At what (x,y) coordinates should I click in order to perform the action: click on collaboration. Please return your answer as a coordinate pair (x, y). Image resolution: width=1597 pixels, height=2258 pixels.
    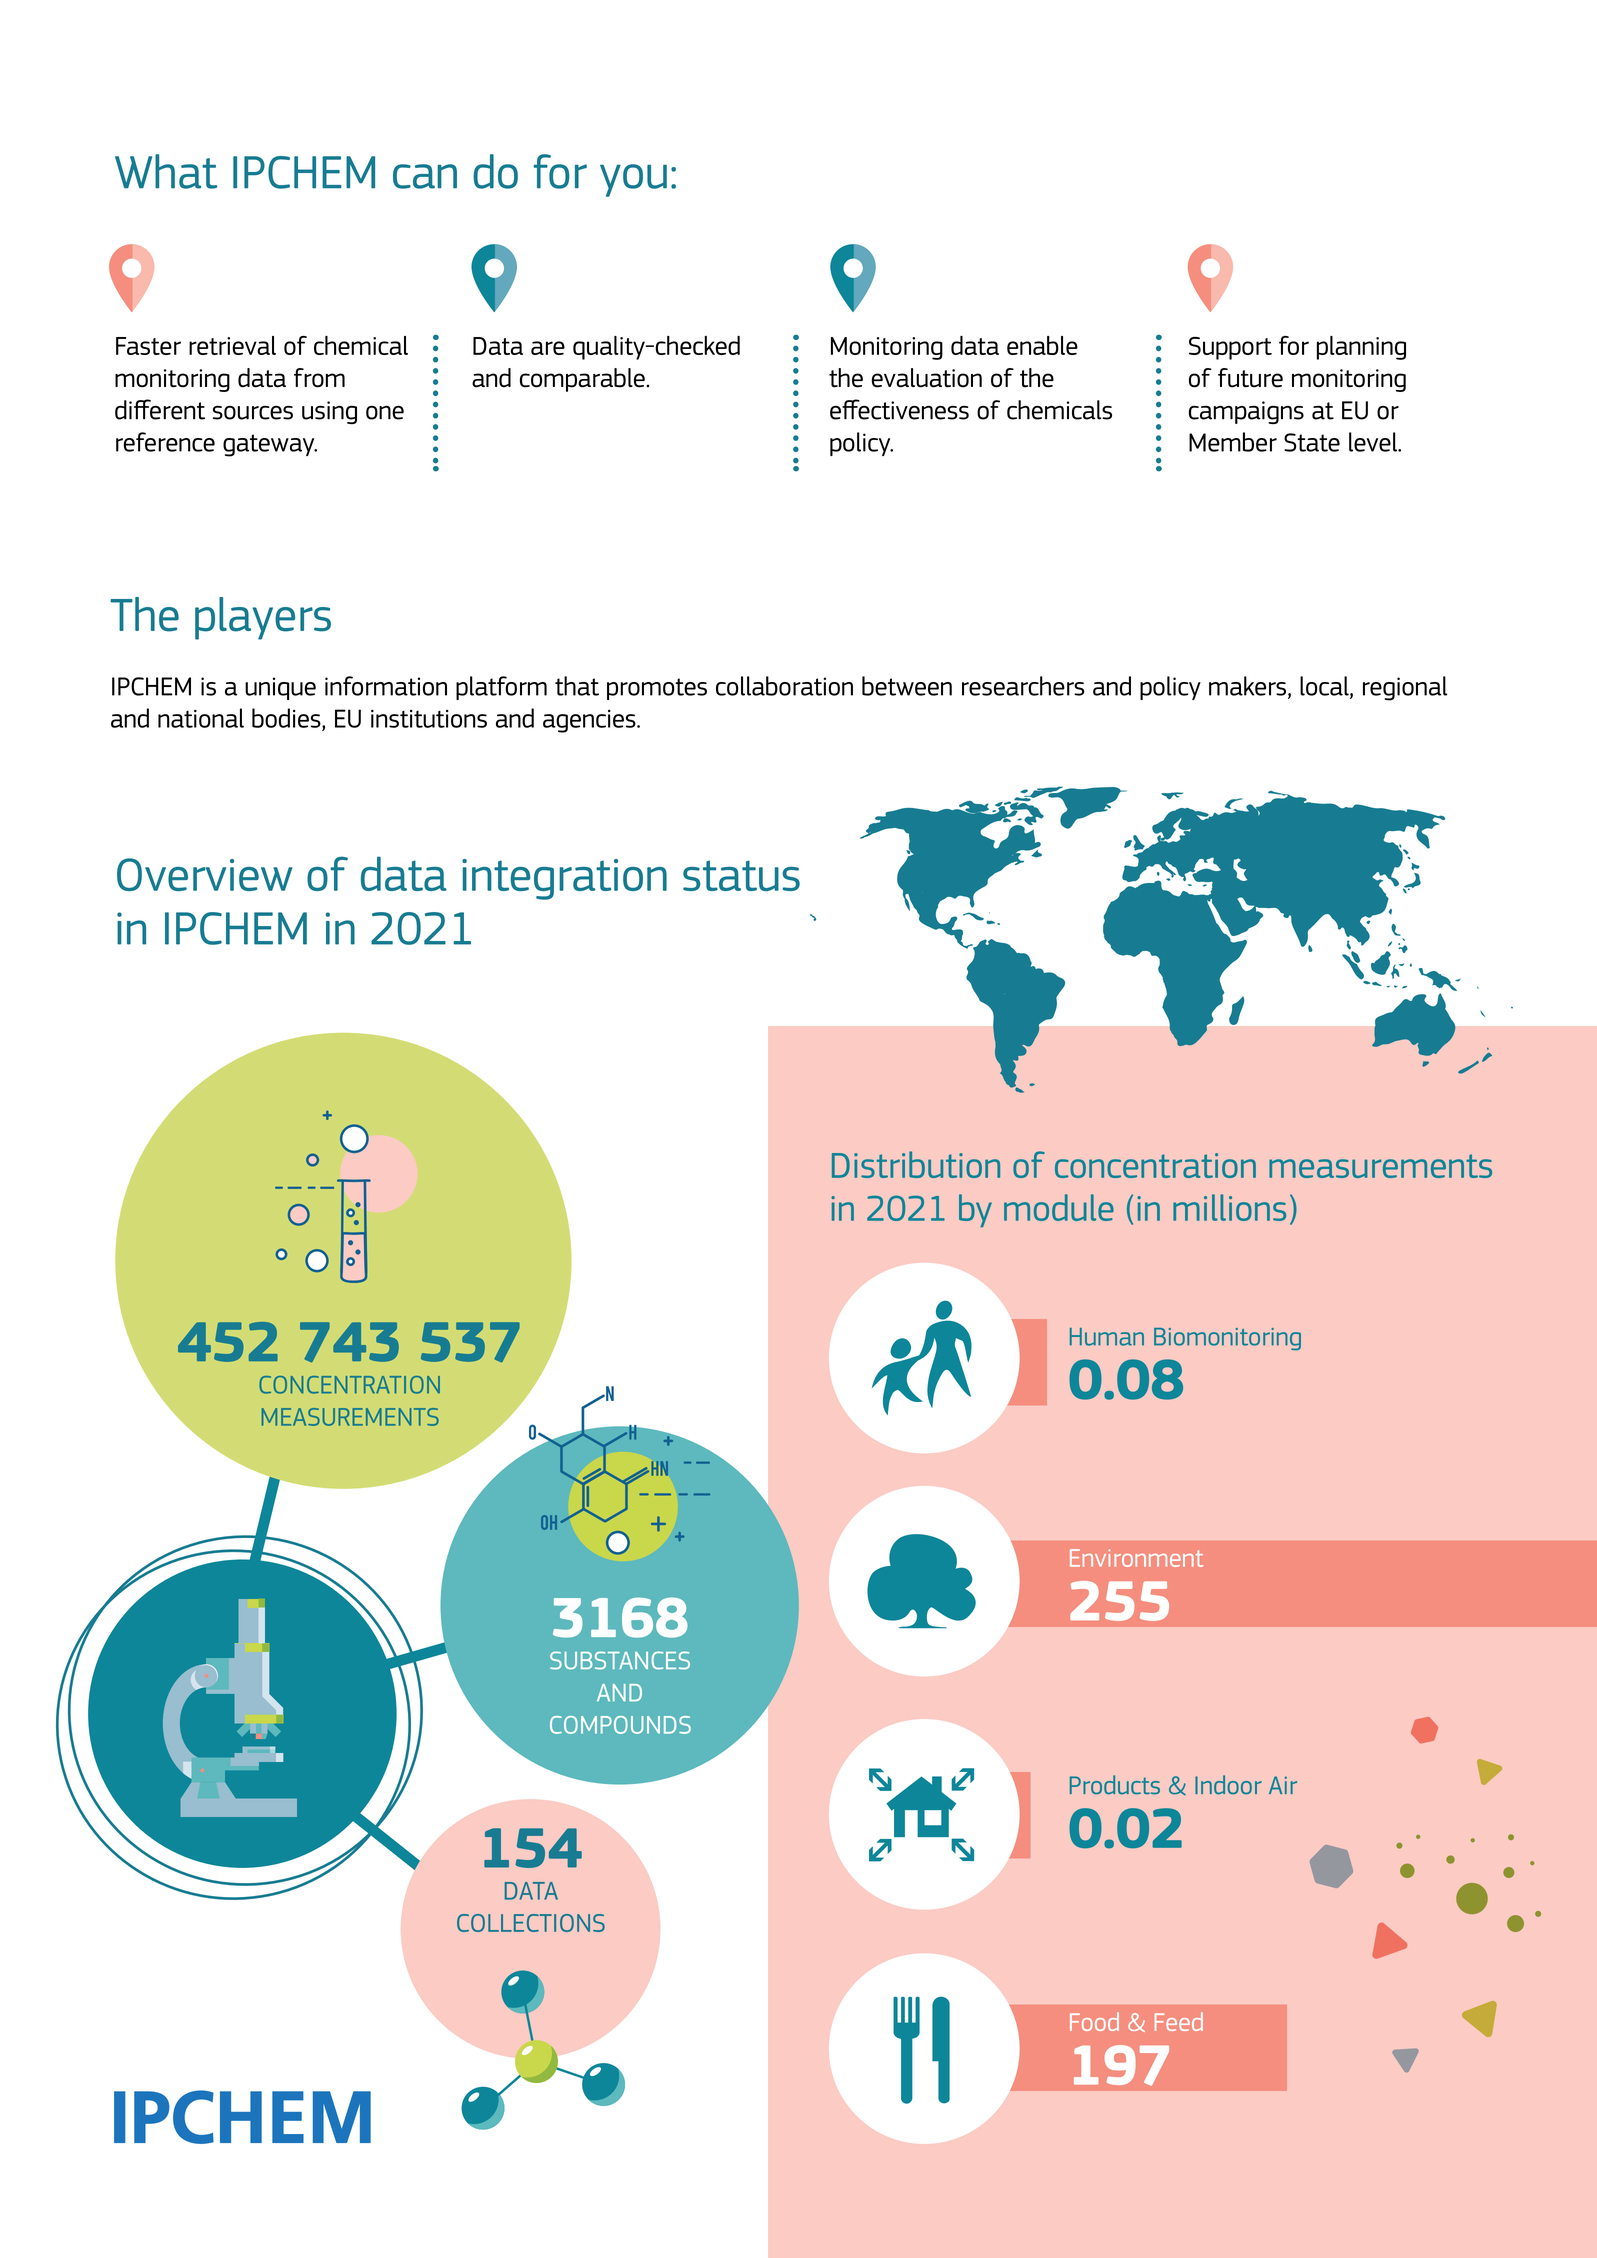
    Looking at the image, I should click on (784, 686).
